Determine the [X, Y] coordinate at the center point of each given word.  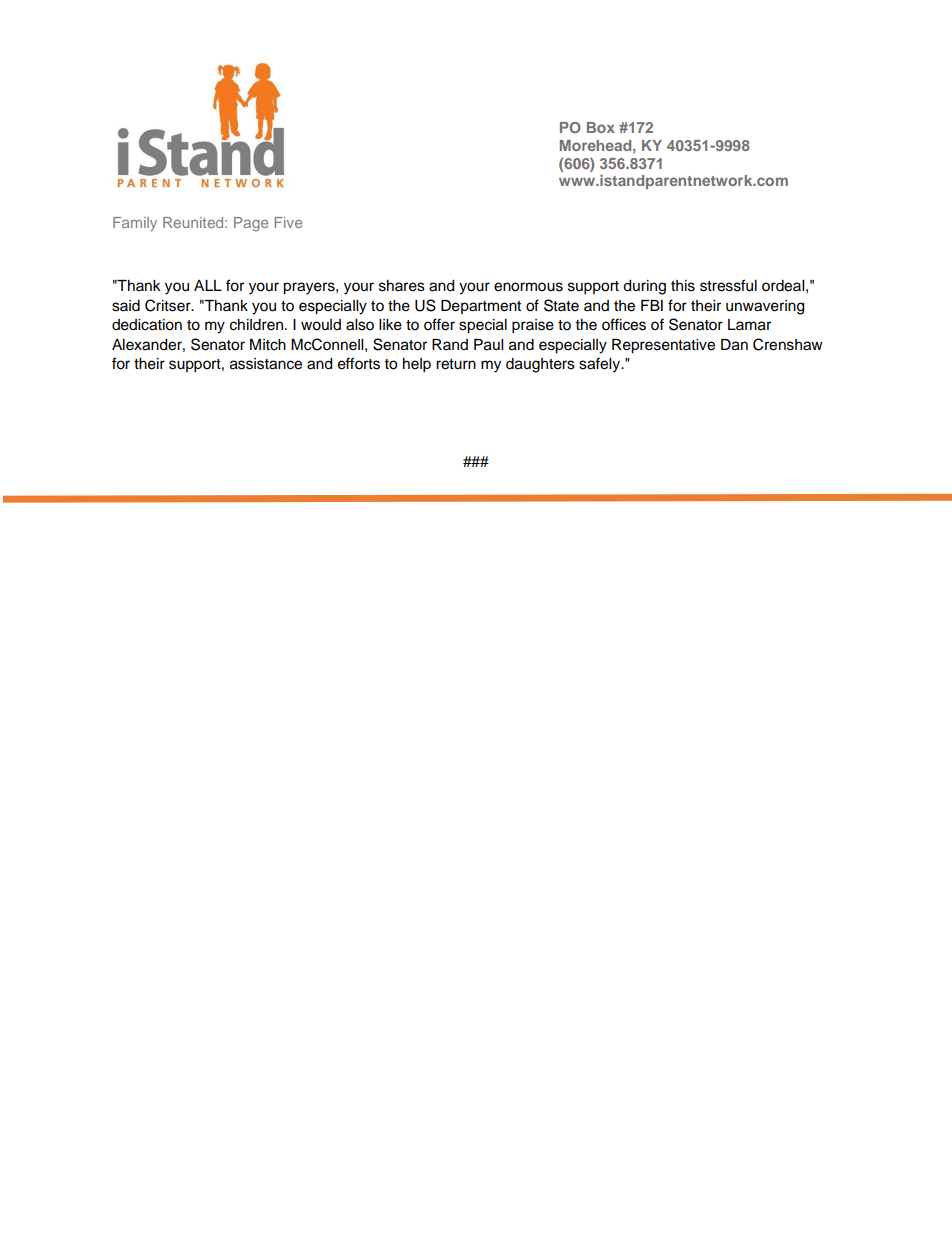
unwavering [765, 307]
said [126, 306]
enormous [528, 287]
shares [402, 286]
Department [481, 307]
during [644, 287]
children [256, 325]
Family [135, 224]
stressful [728, 285]
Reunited [194, 222]
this [683, 286]
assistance [266, 364]
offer [439, 324]
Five [288, 222]
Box [601, 127]
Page [251, 224]
